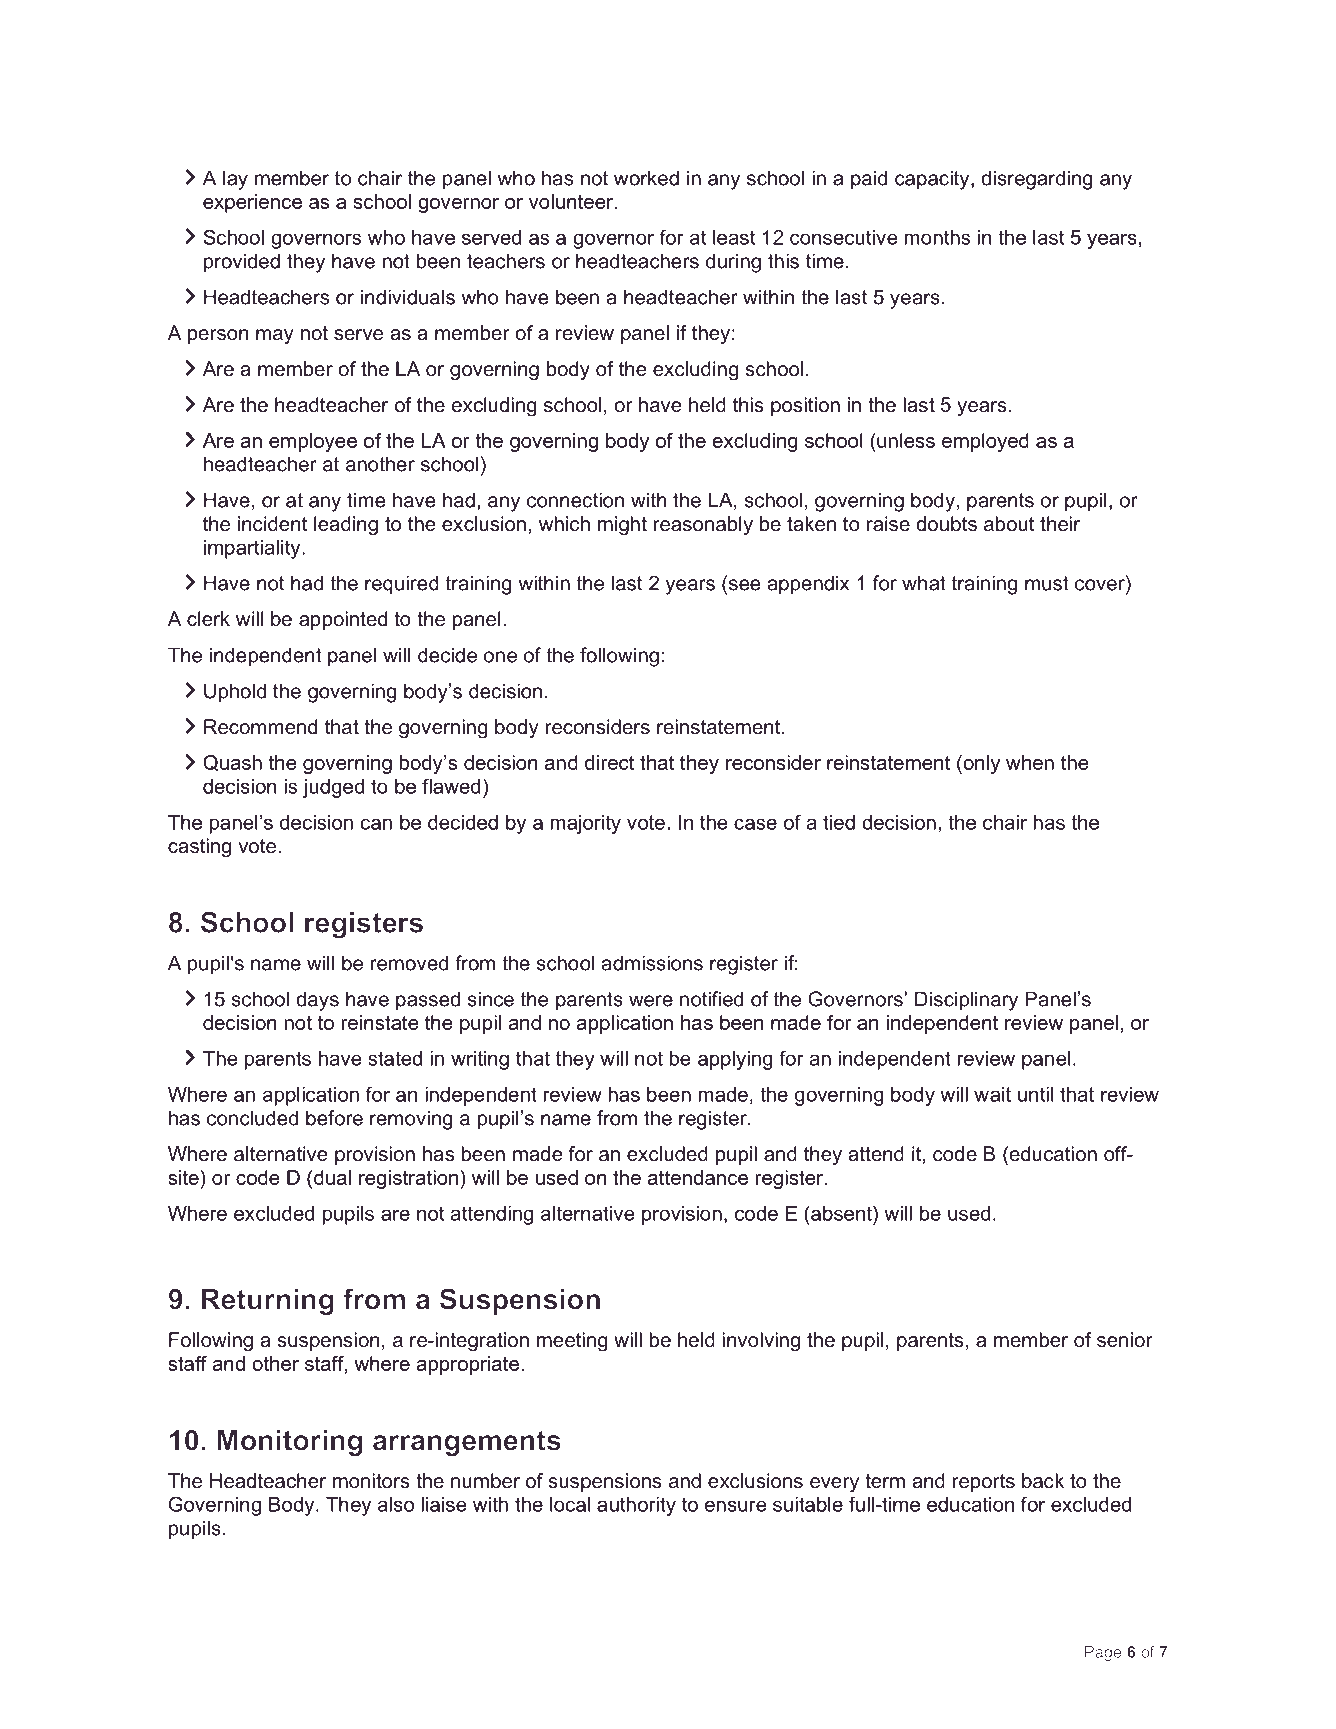  Describe the element at coordinates (646, 178) in the screenshot. I see `worked` at that location.
